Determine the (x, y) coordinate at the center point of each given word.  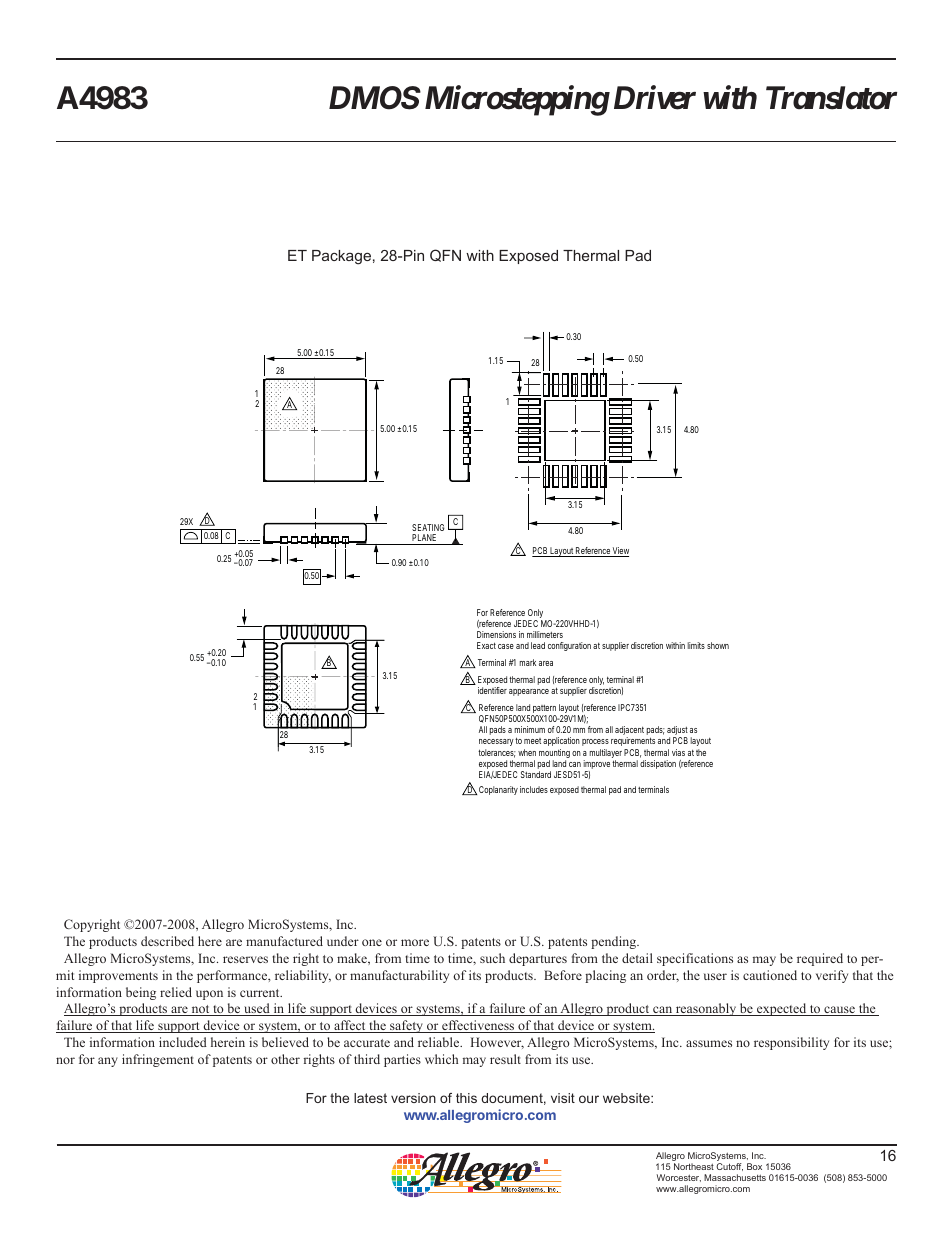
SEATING (428, 529)
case (506, 646)
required (820, 959)
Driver (652, 98)
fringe (149, 1060)
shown (718, 645)
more (415, 942)
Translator (831, 98)
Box (754, 1166)
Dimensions (496, 634)
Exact (486, 645)
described (167, 941)
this (466, 1098)
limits (696, 645)
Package (341, 257)
